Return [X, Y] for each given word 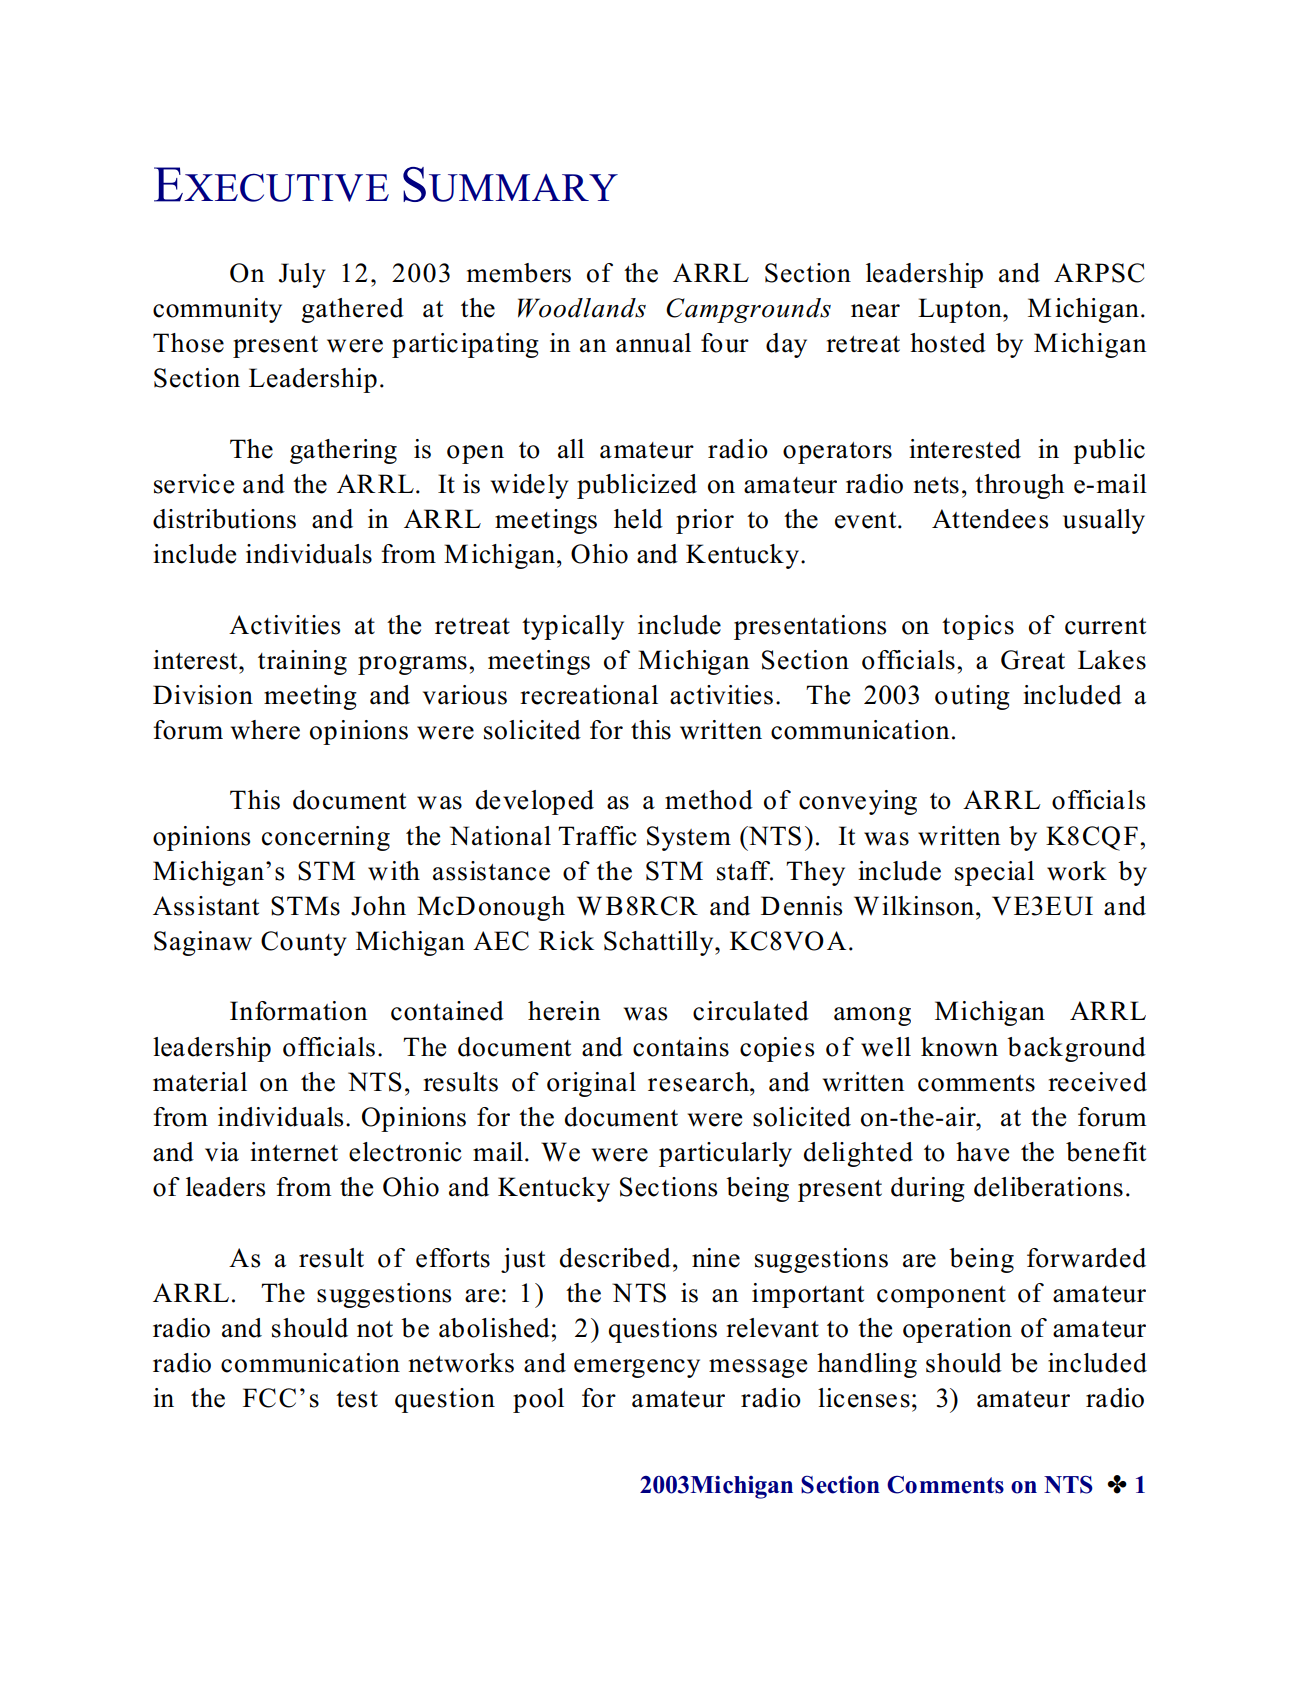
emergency [637, 1368]
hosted [948, 343]
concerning [326, 838]
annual [653, 343]
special [994, 873]
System [689, 838]
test [357, 1399]
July [302, 275]
